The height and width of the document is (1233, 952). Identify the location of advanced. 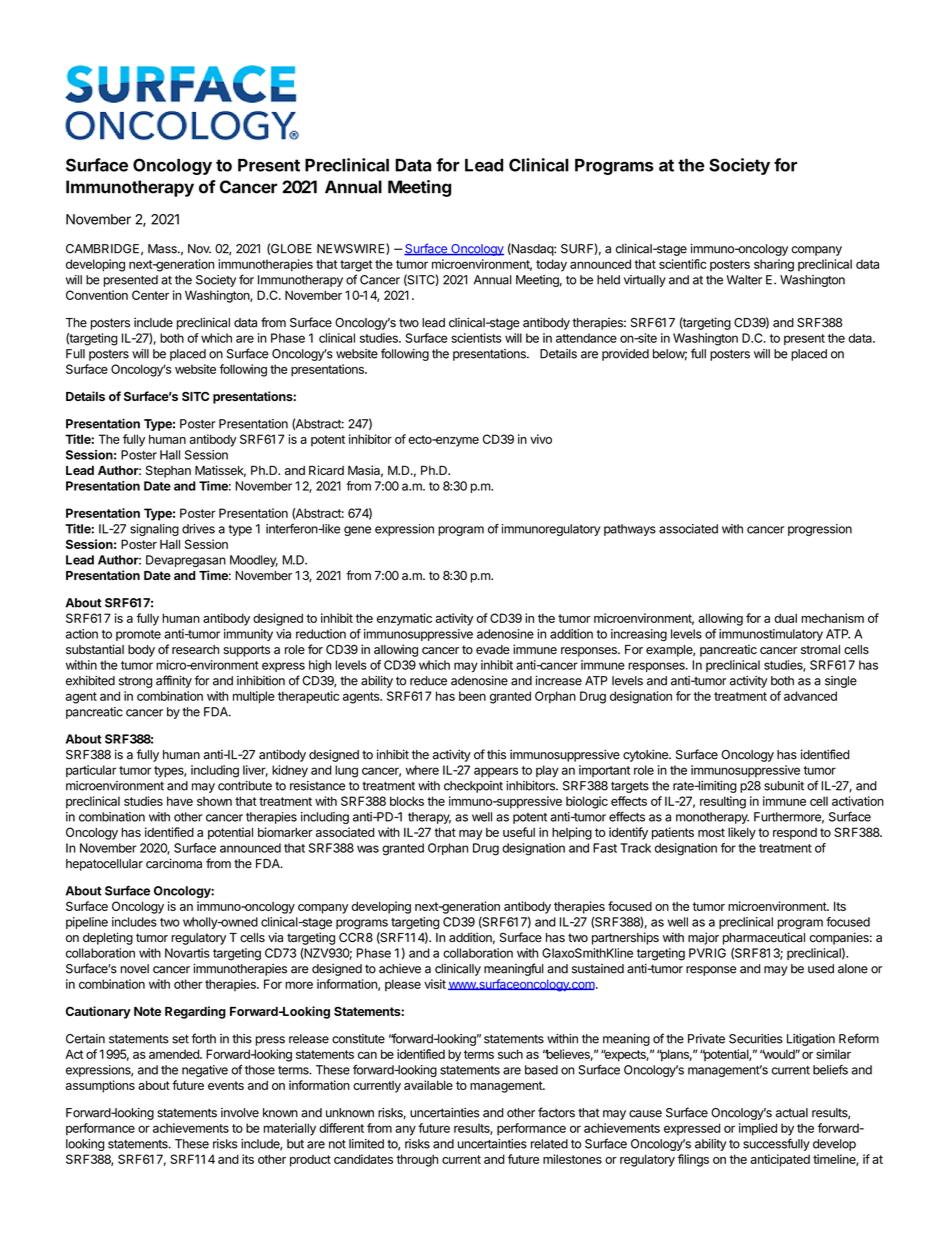
(810, 696).
